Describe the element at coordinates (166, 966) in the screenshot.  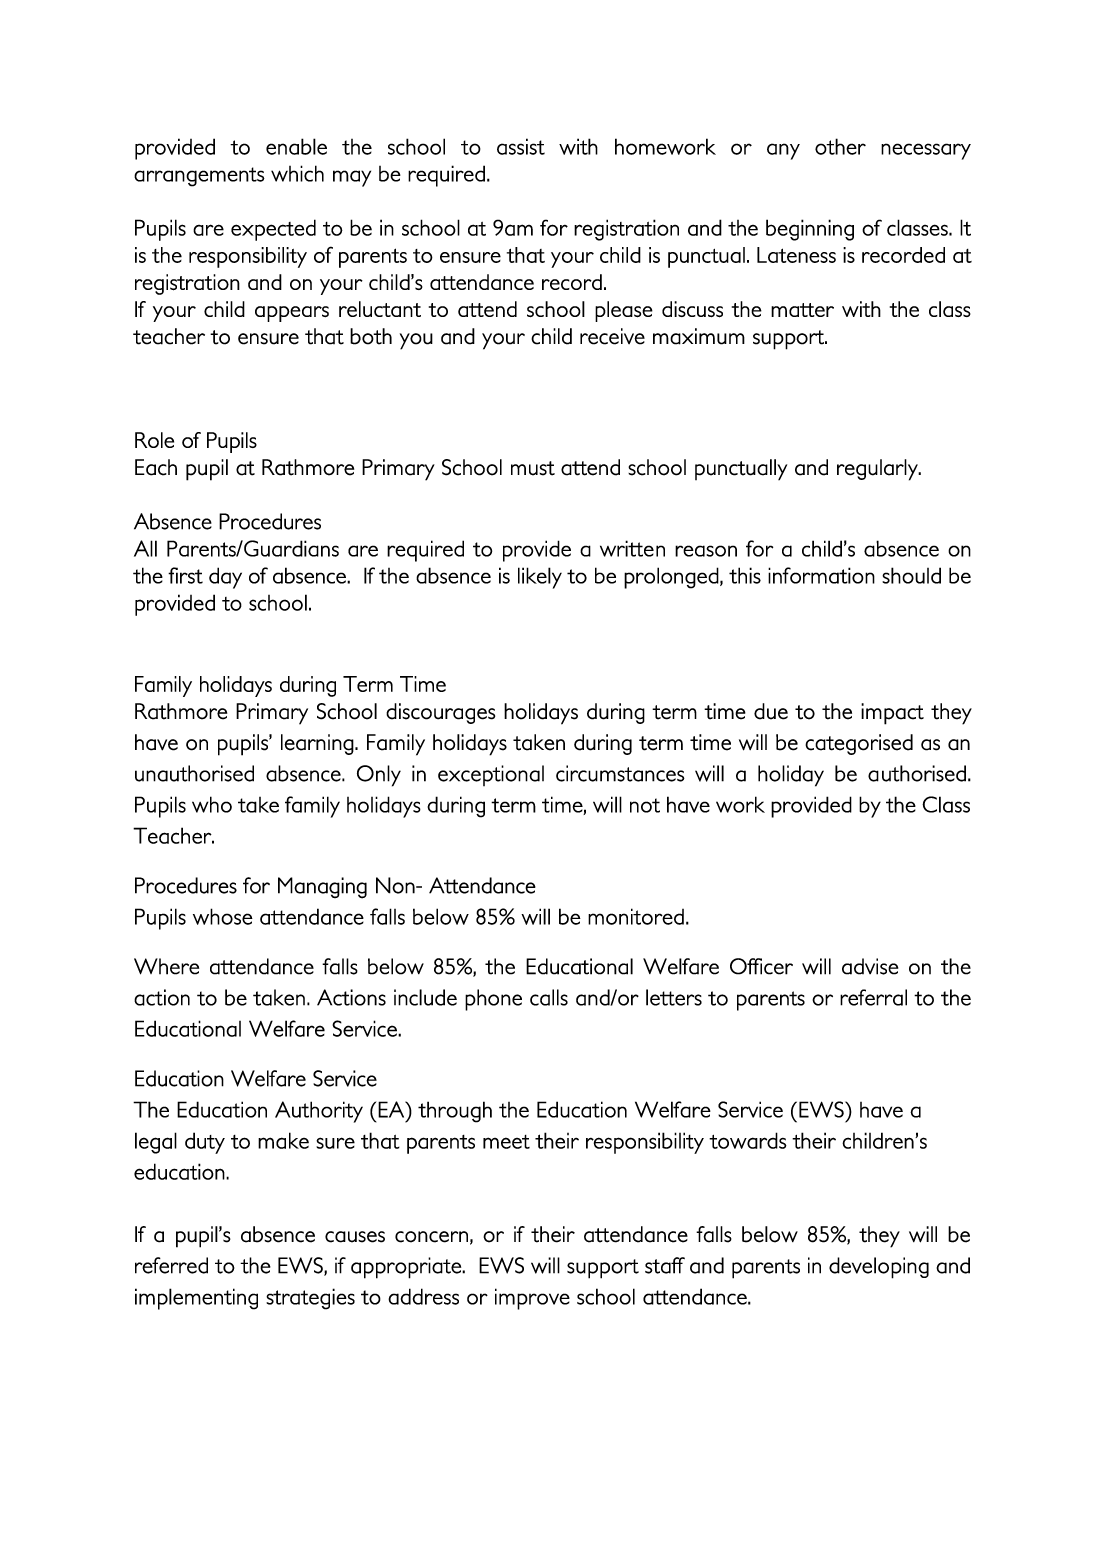
I see `Where` at that location.
